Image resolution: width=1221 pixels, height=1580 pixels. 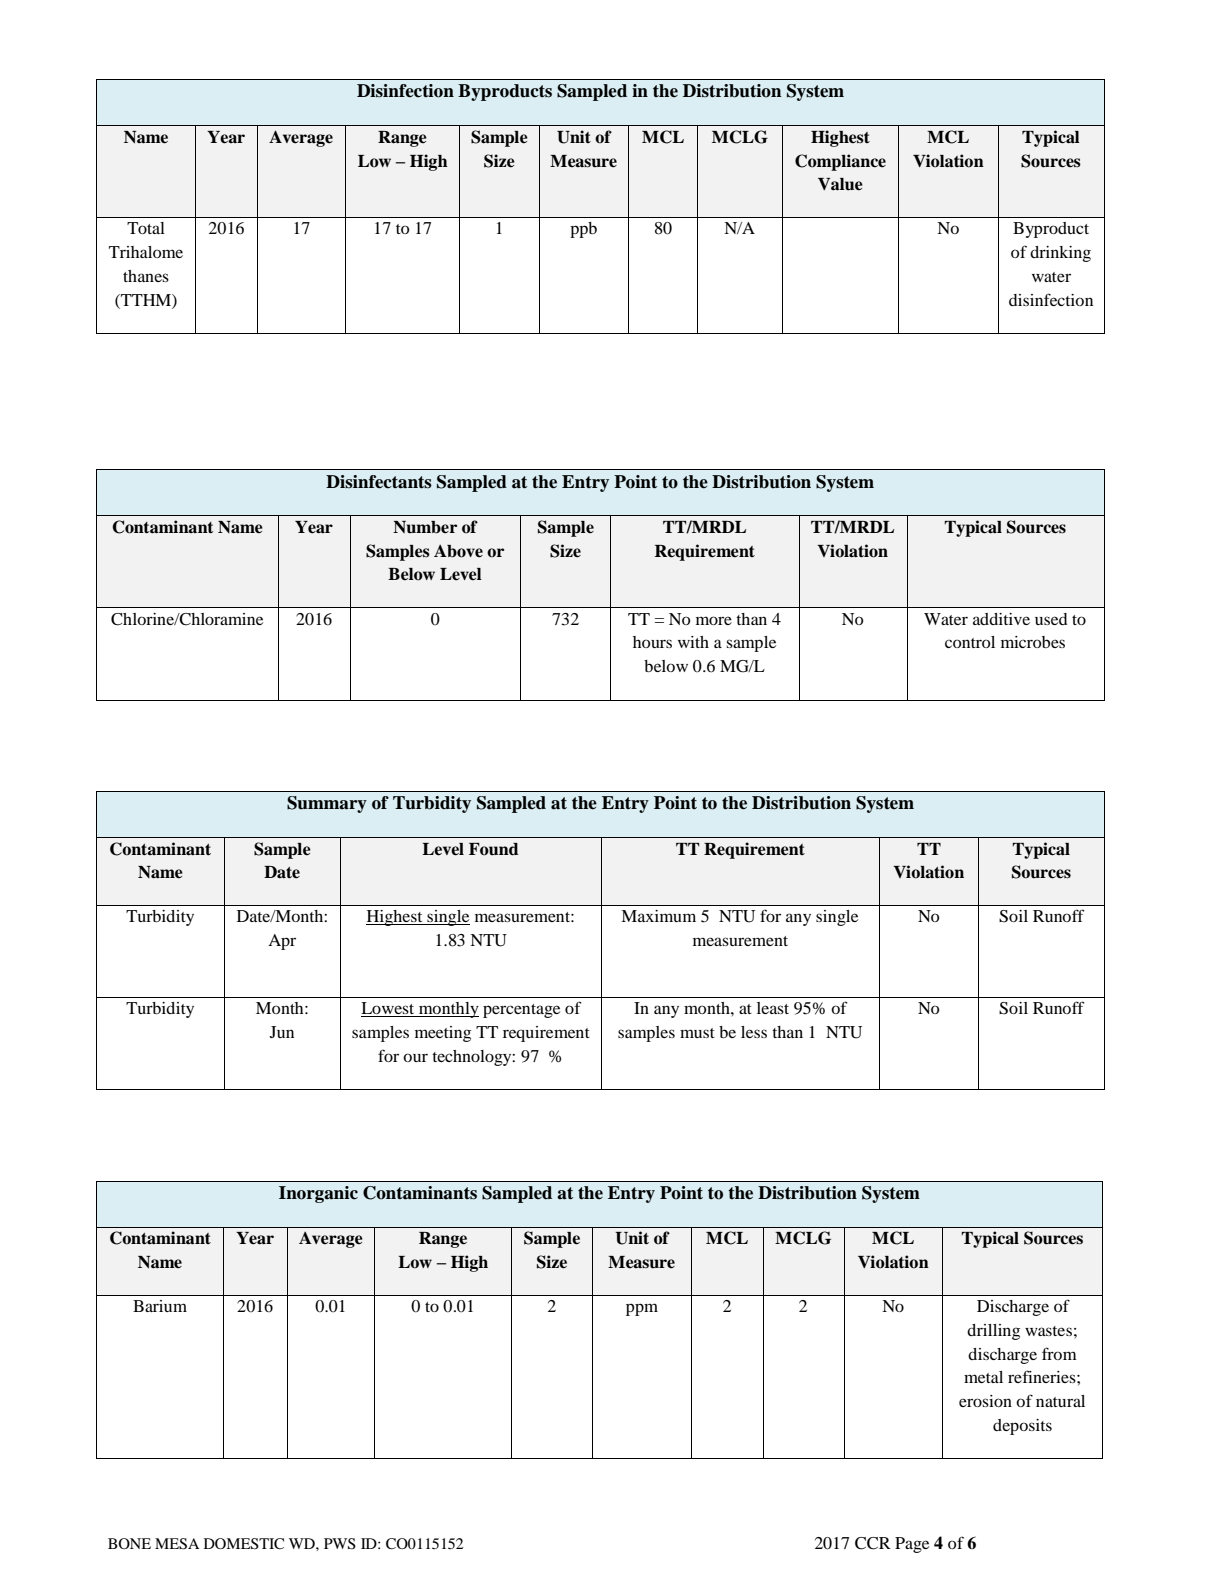 What do you see at coordinates (521, 1011) in the screenshot?
I see `percentage` at bounding box center [521, 1011].
